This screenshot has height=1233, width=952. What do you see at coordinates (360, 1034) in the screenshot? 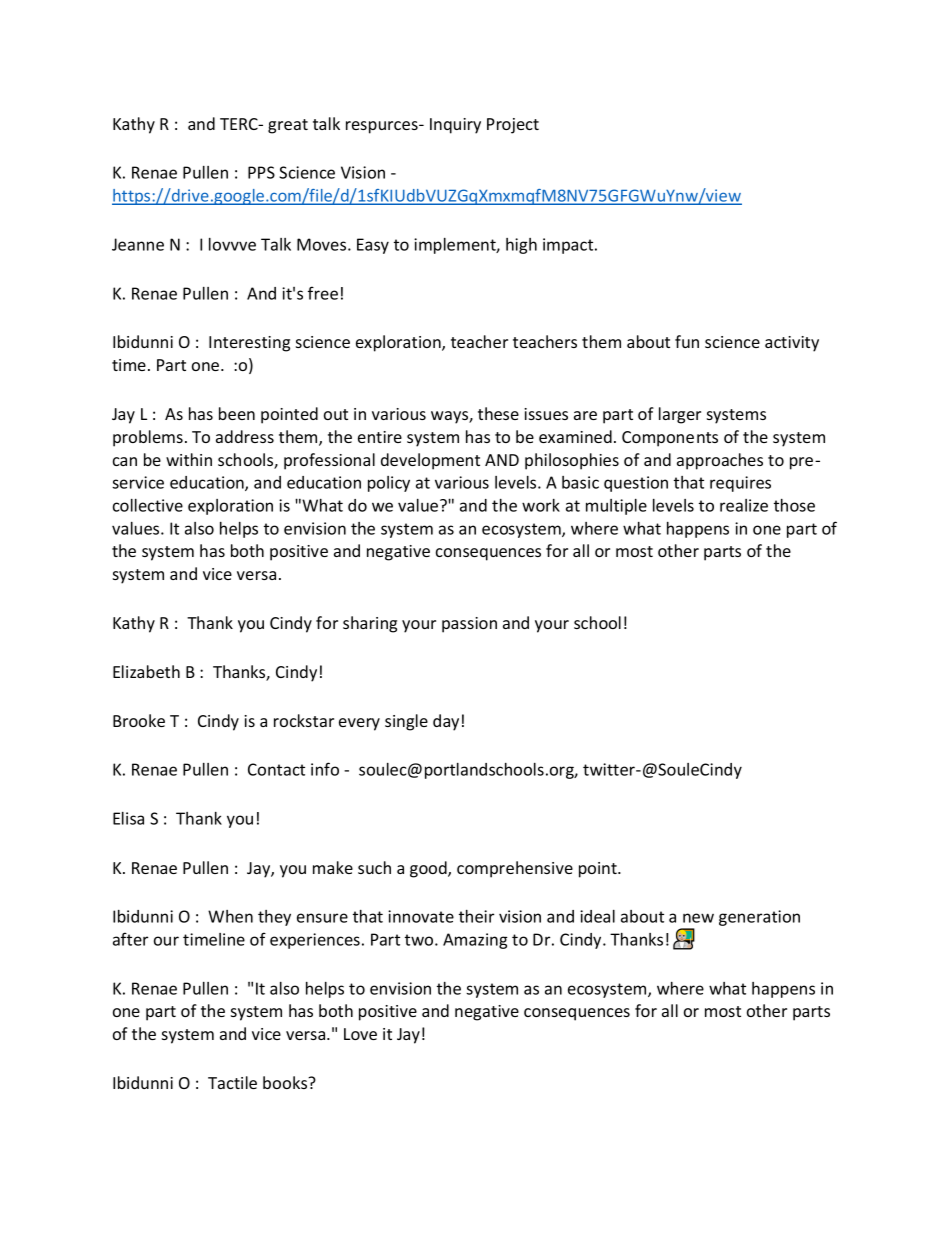
I see `Love` at bounding box center [360, 1034].
